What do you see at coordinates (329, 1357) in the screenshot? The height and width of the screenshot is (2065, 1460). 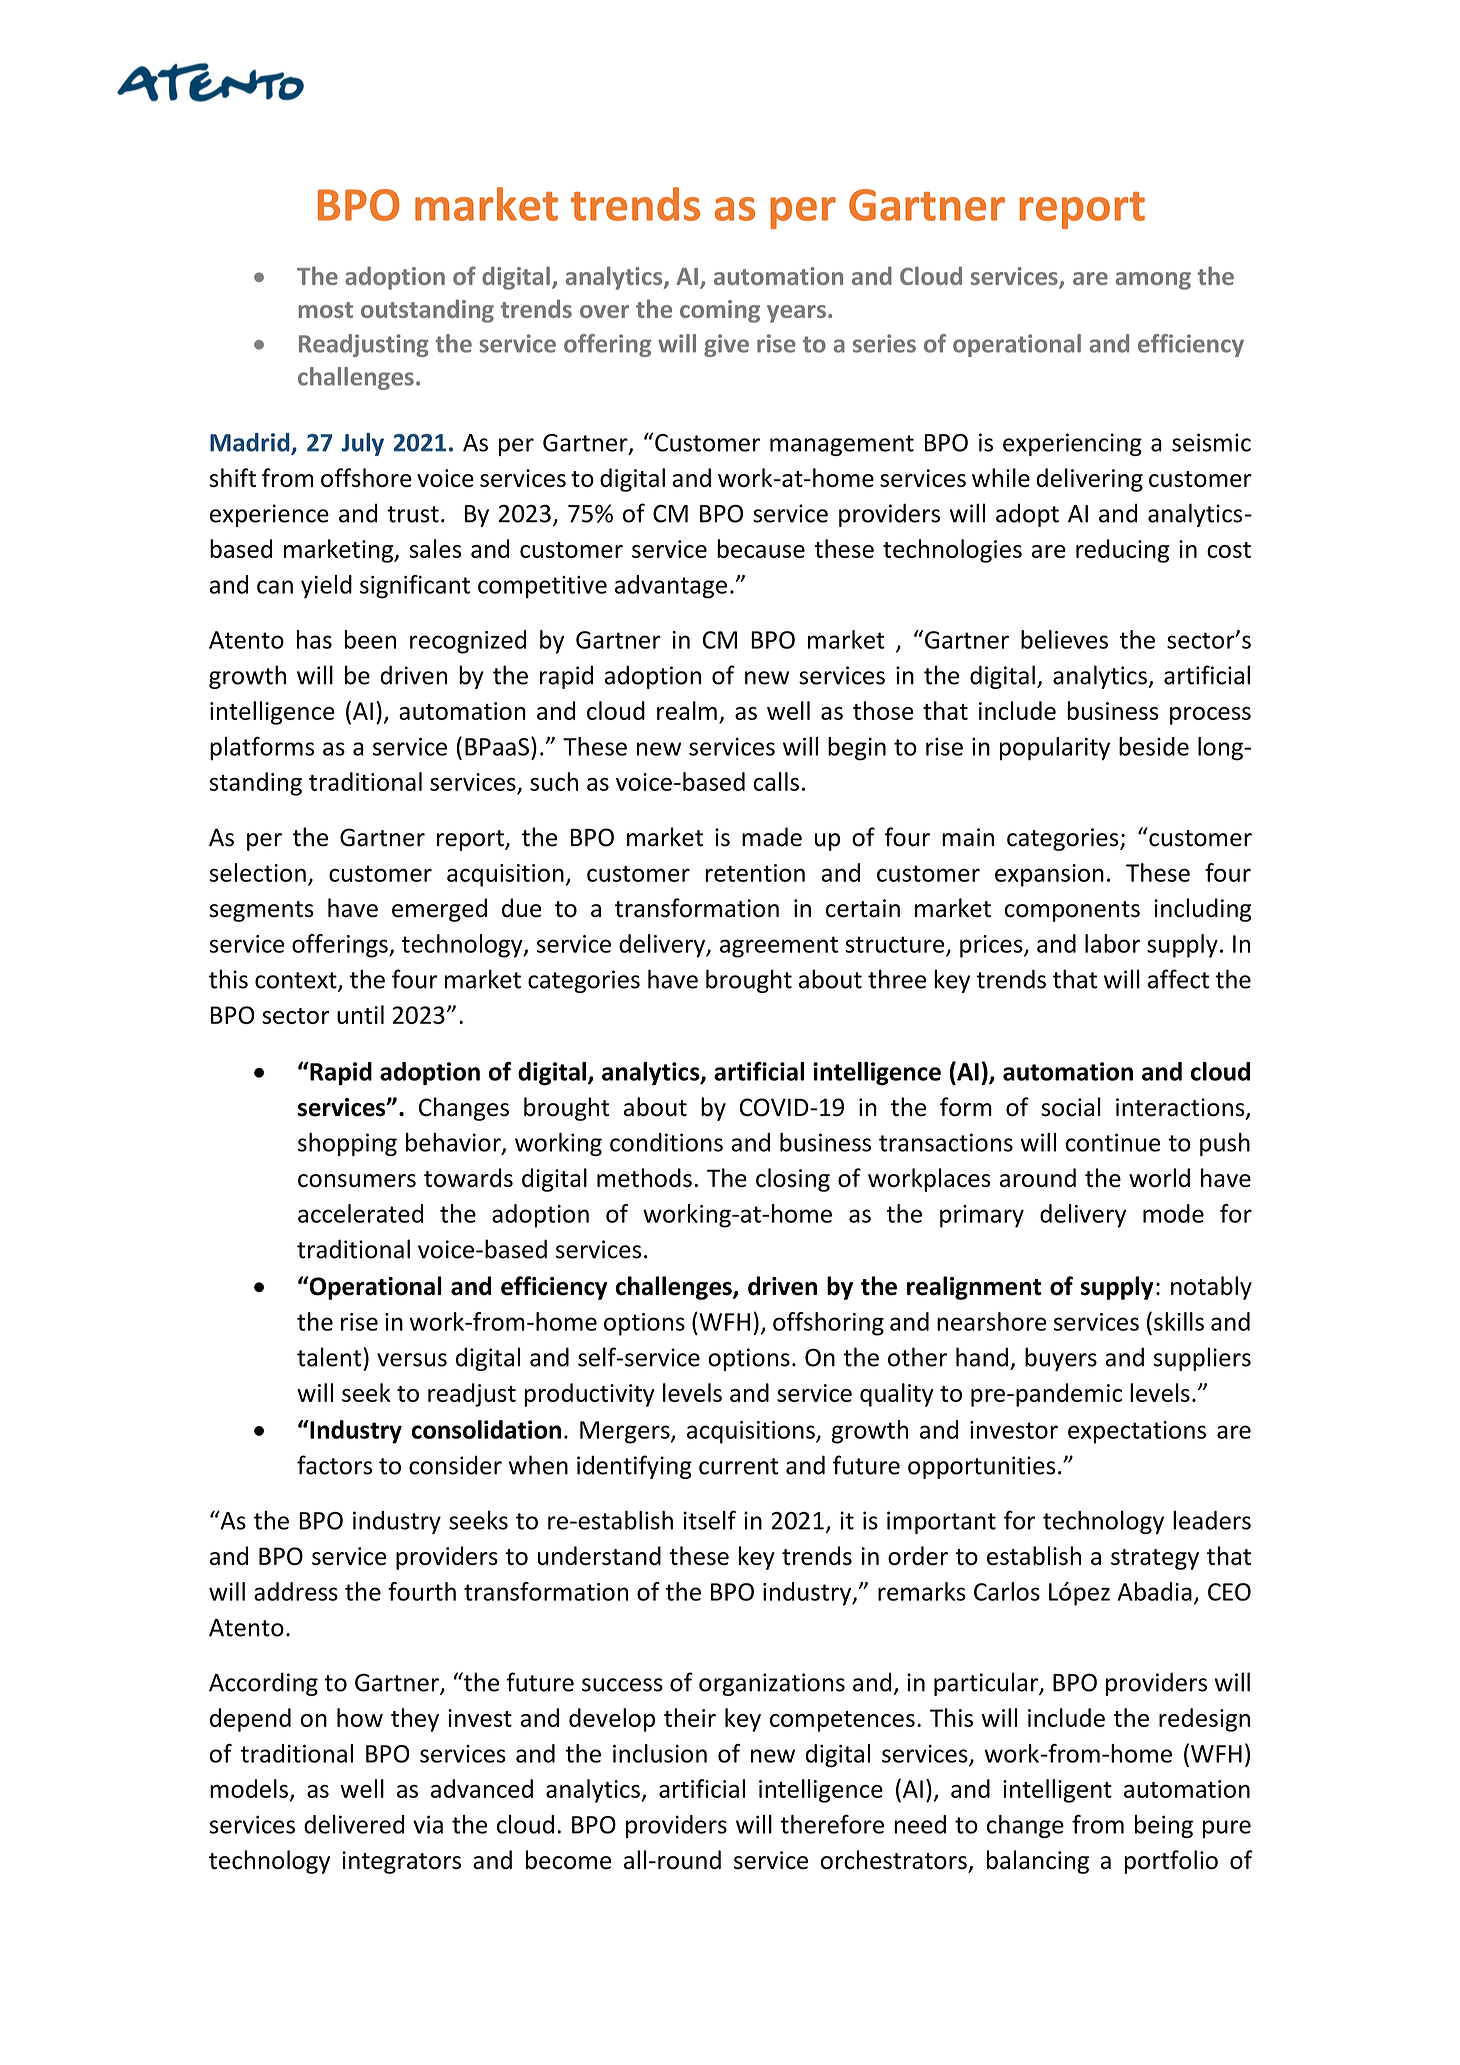 I see `talent` at bounding box center [329, 1357].
